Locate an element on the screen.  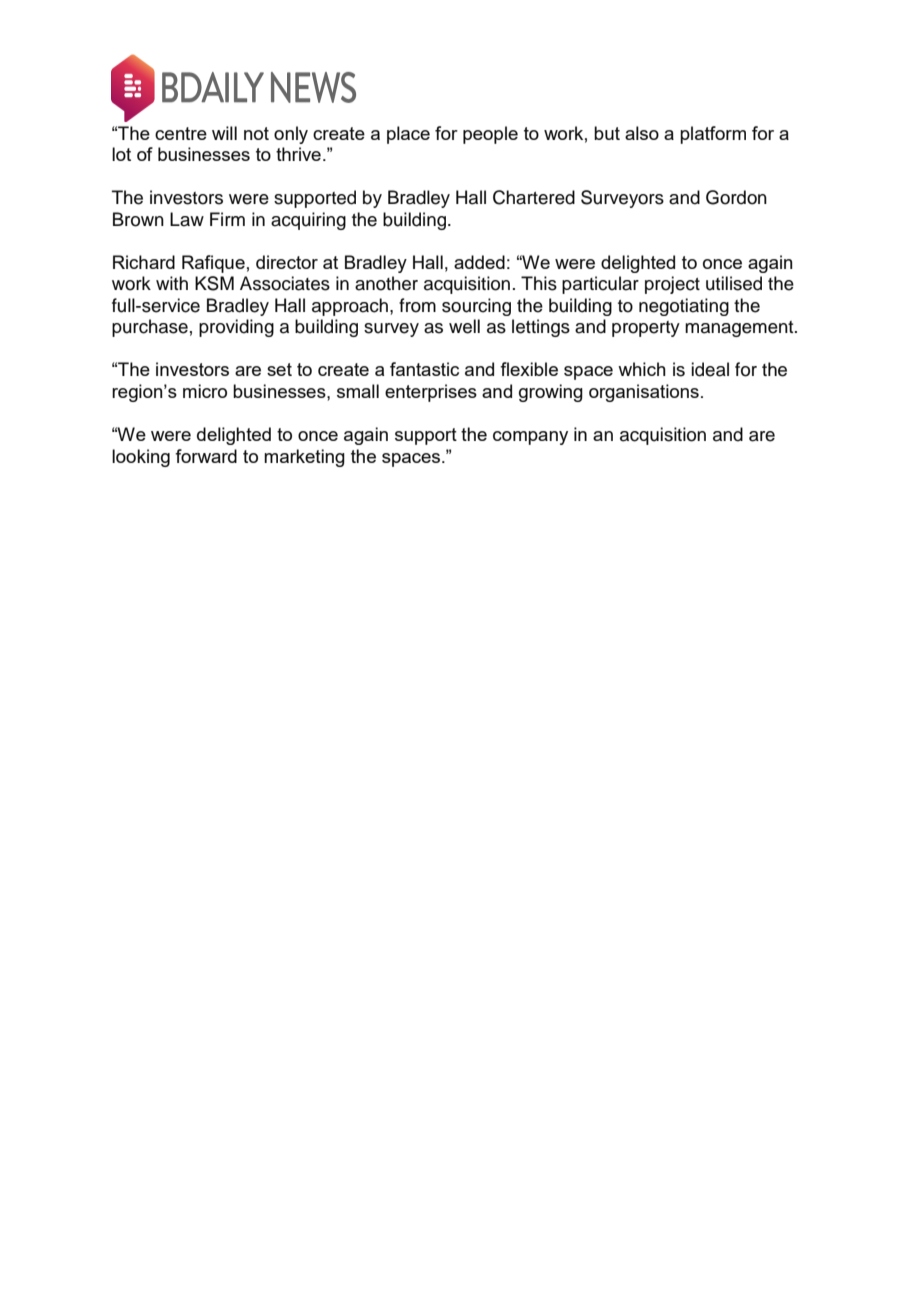
centre is located at coordinates (181, 133).
